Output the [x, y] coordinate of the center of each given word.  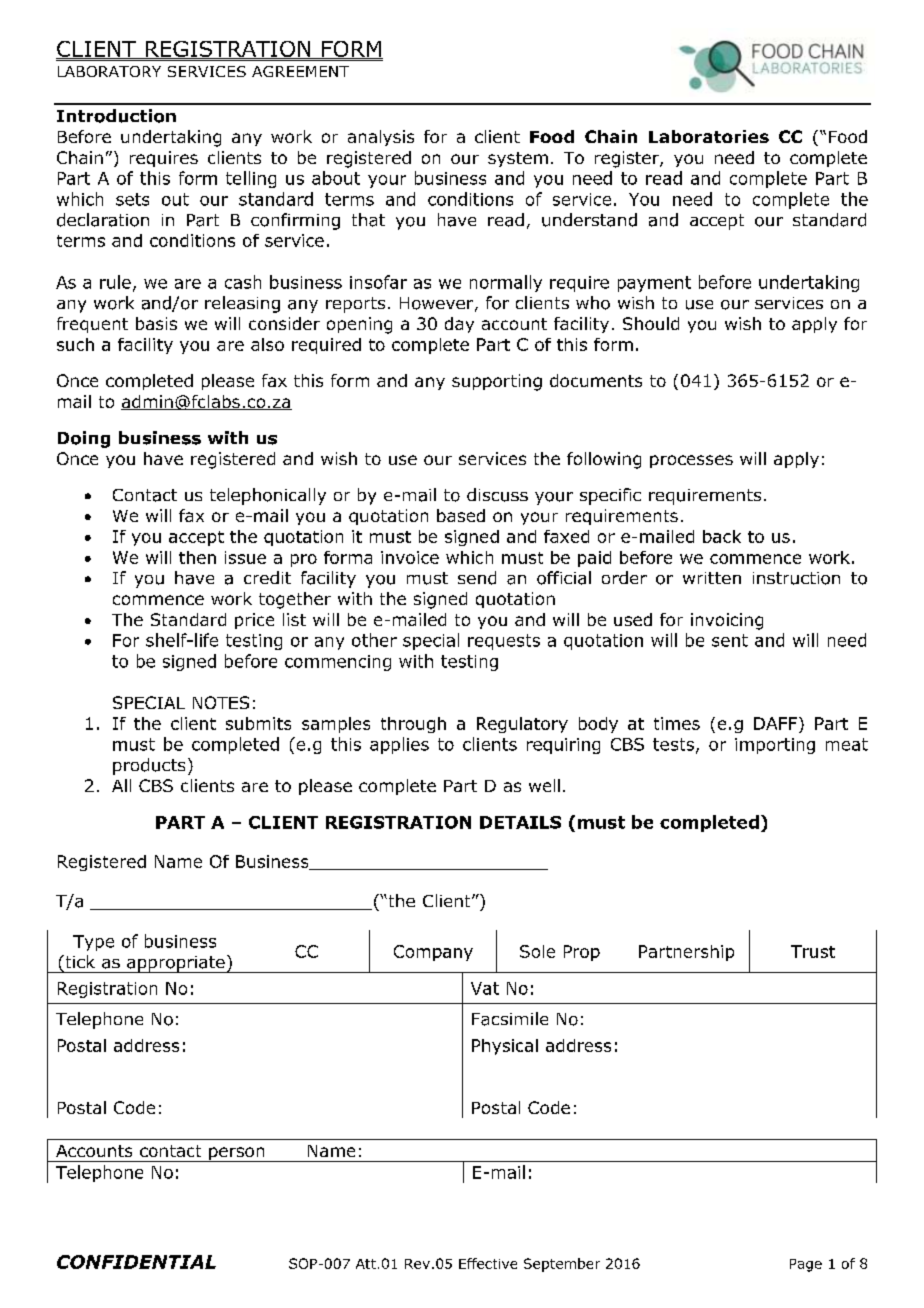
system [518, 159]
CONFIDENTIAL [136, 1262]
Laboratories [709, 136]
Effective [488, 1263]
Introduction [116, 116]
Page [806, 1265]
